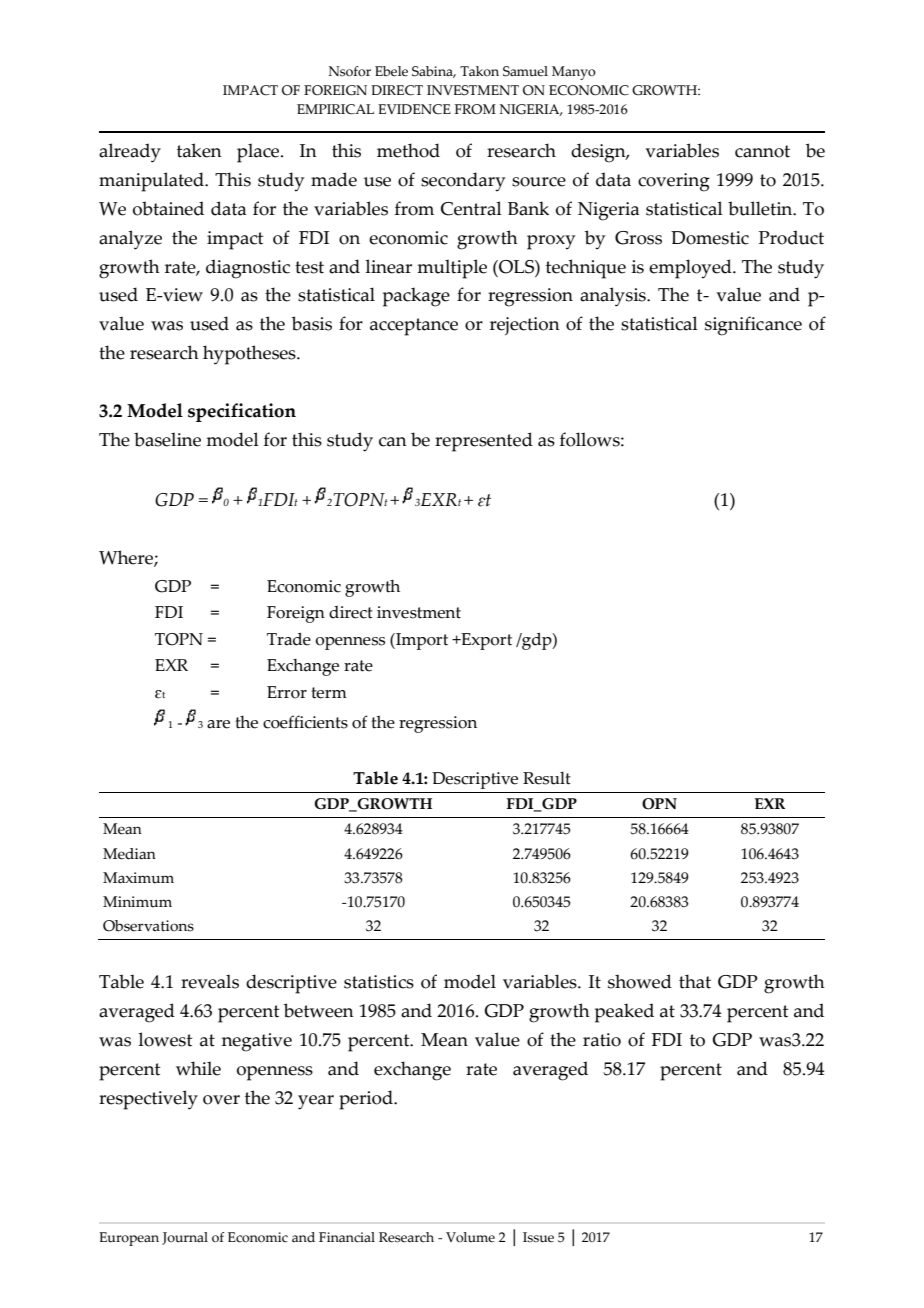 This page has height=1308, width=924. Describe the element at coordinates (547, 778) in the page. I see `Result` at that location.
